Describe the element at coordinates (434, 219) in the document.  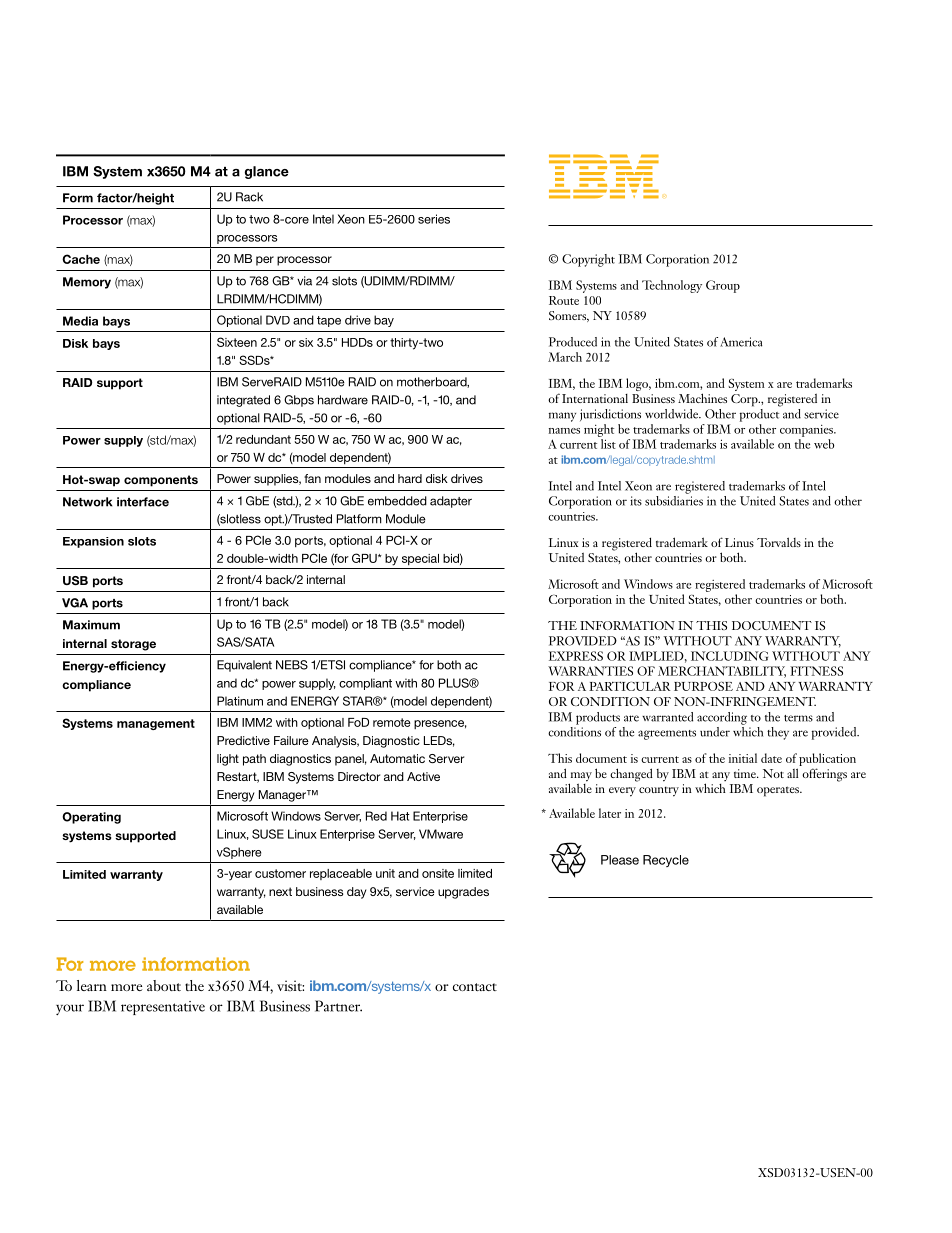
I see `series` at that location.
